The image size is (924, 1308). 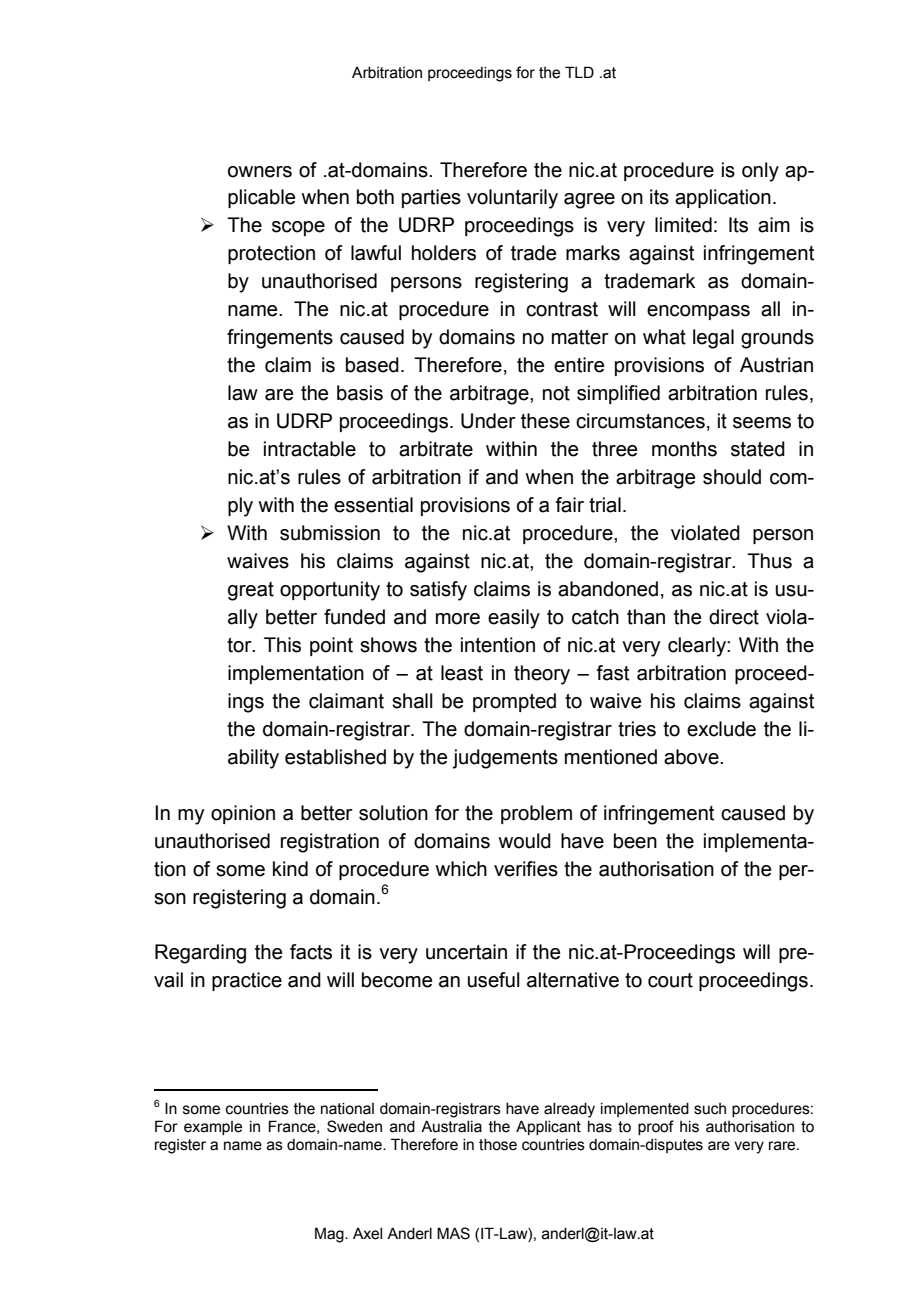 I want to click on opinion, so click(x=243, y=814).
